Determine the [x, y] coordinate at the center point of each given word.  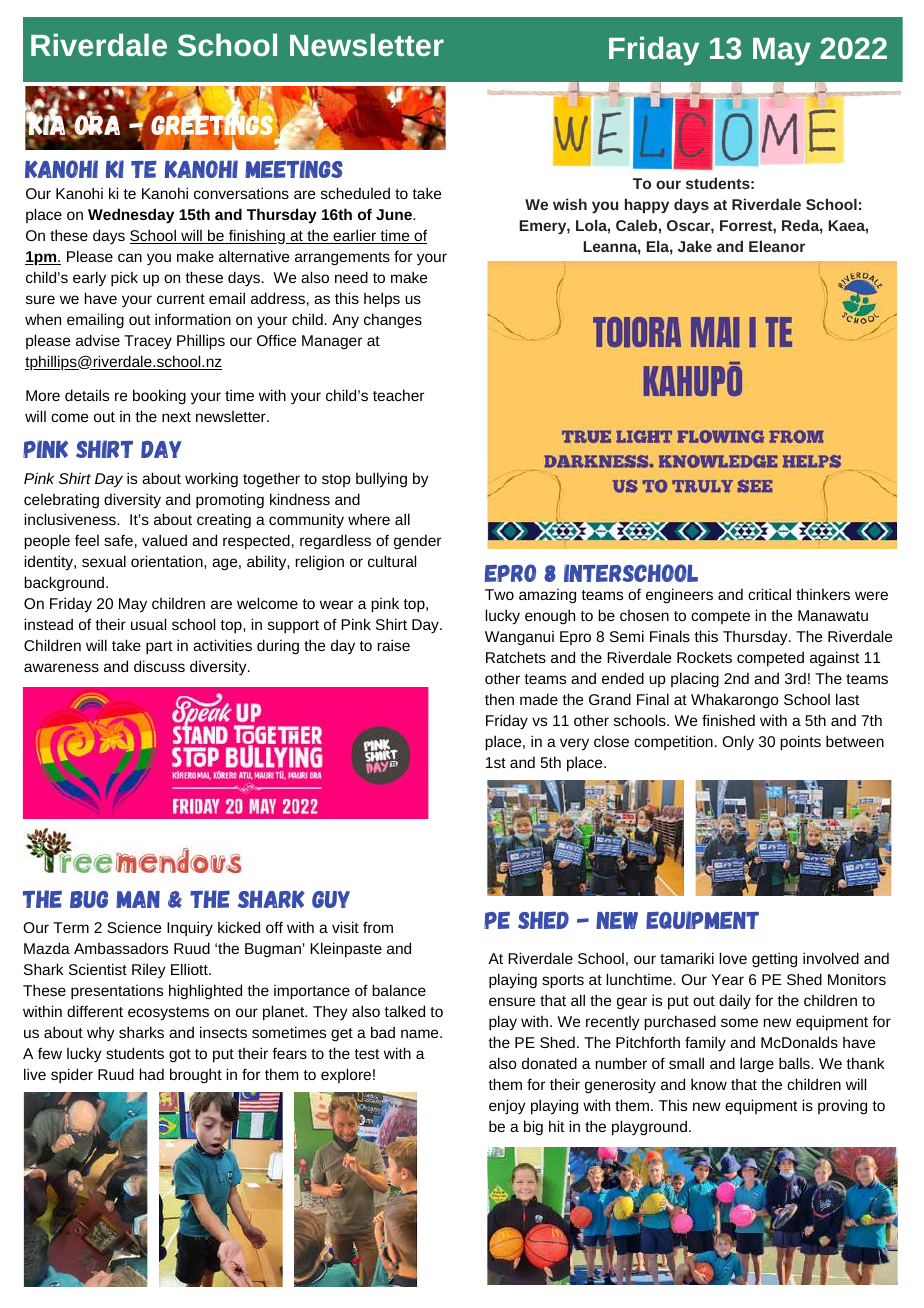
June [395, 214]
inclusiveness [71, 519]
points [800, 743]
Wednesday [131, 216]
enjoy [507, 1107]
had [152, 1074]
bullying [381, 480]
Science [134, 927]
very [574, 744]
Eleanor [777, 246]
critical [769, 594]
